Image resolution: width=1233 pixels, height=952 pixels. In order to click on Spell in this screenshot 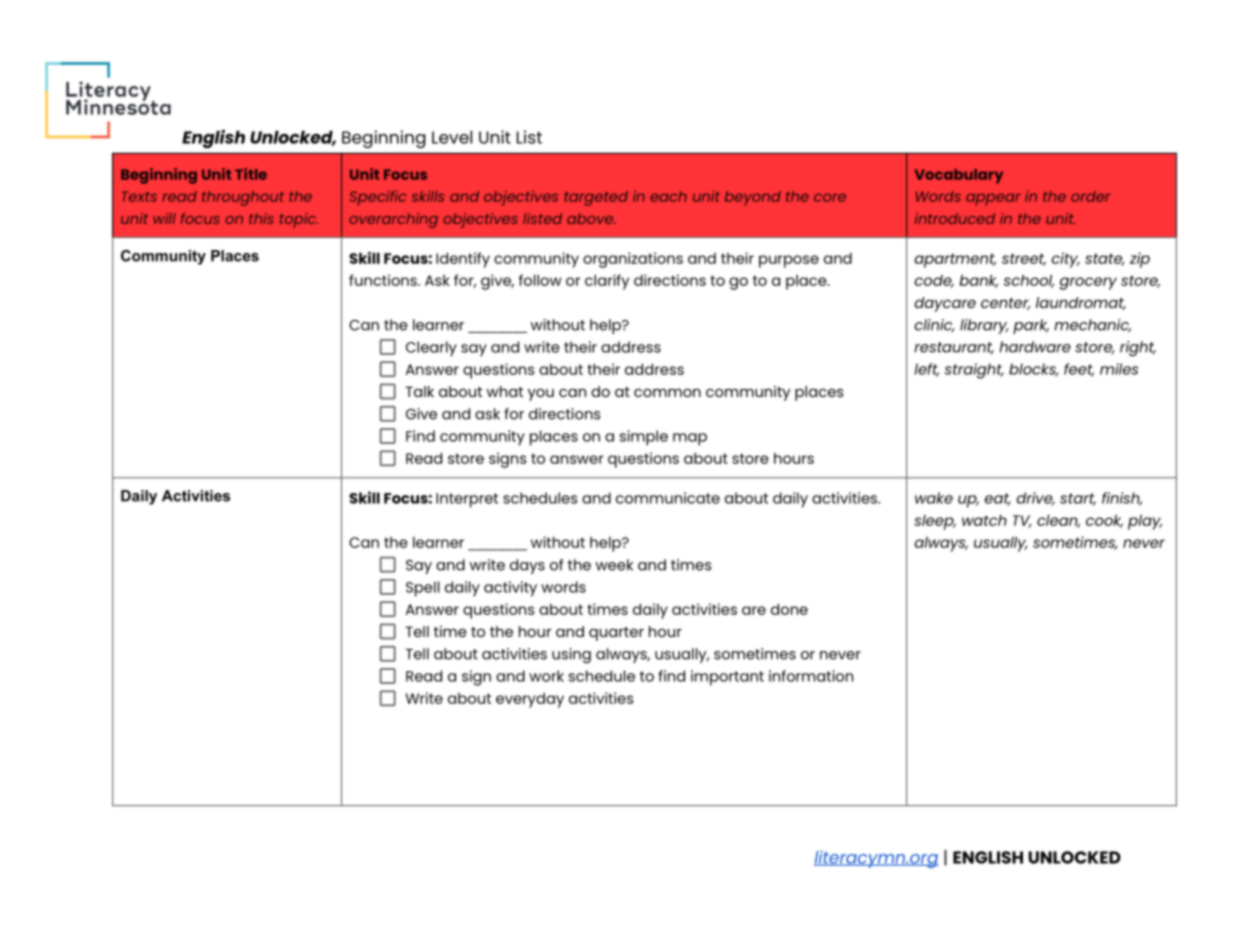, I will do `click(423, 589)`.
